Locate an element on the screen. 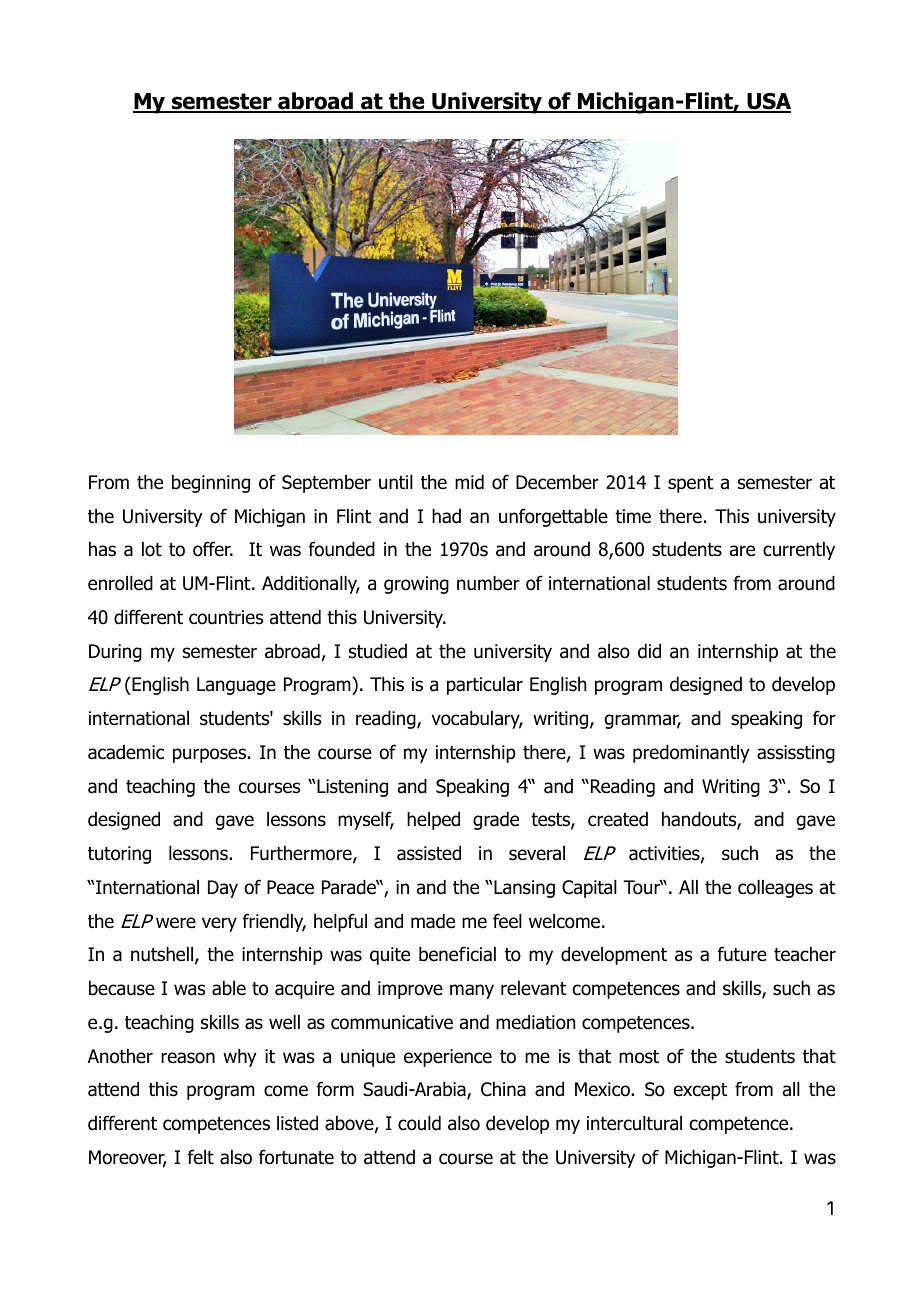 The height and width of the screenshot is (1308, 924). time is located at coordinates (633, 516).
